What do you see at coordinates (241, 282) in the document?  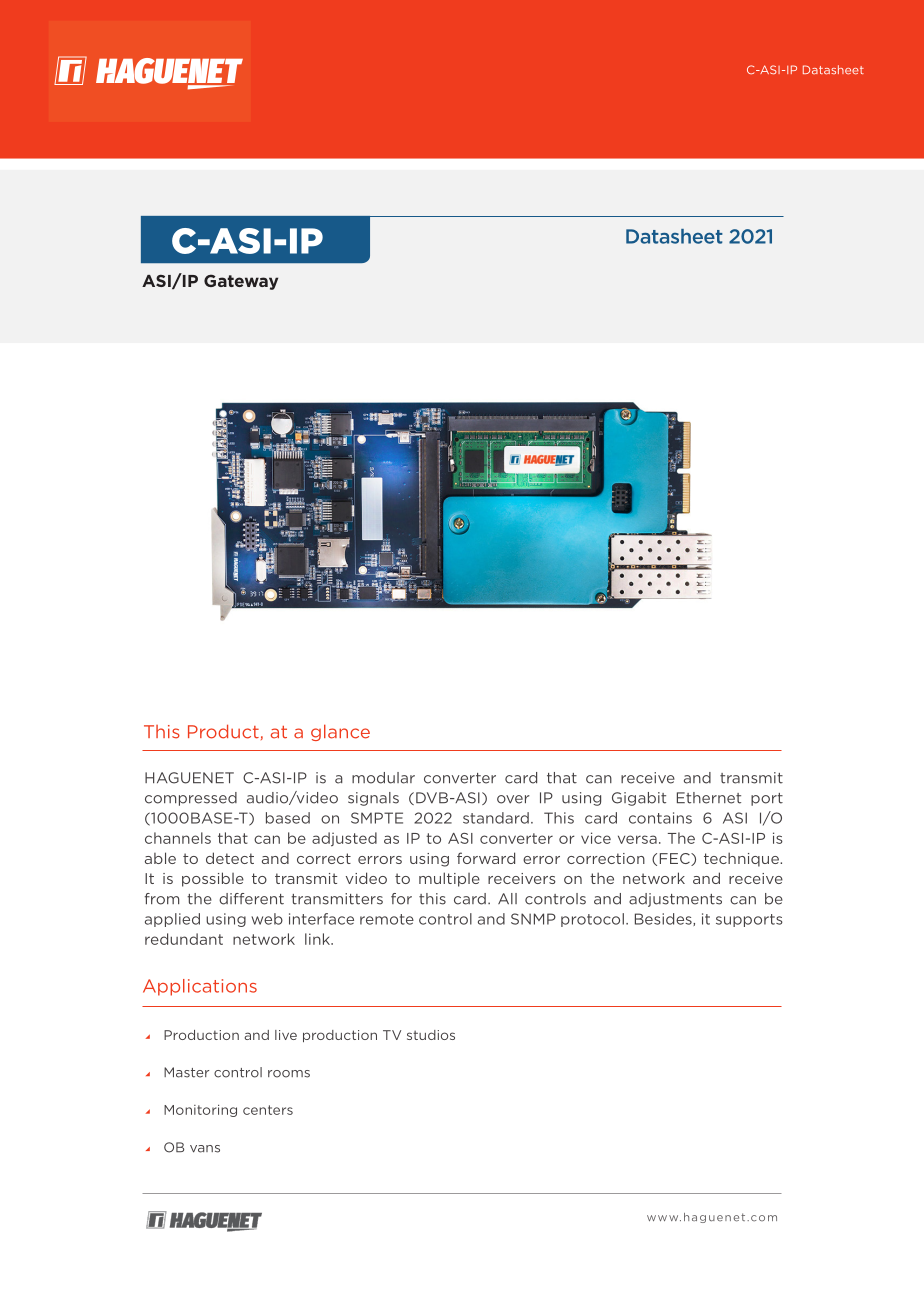 I see `Gateway` at bounding box center [241, 282].
